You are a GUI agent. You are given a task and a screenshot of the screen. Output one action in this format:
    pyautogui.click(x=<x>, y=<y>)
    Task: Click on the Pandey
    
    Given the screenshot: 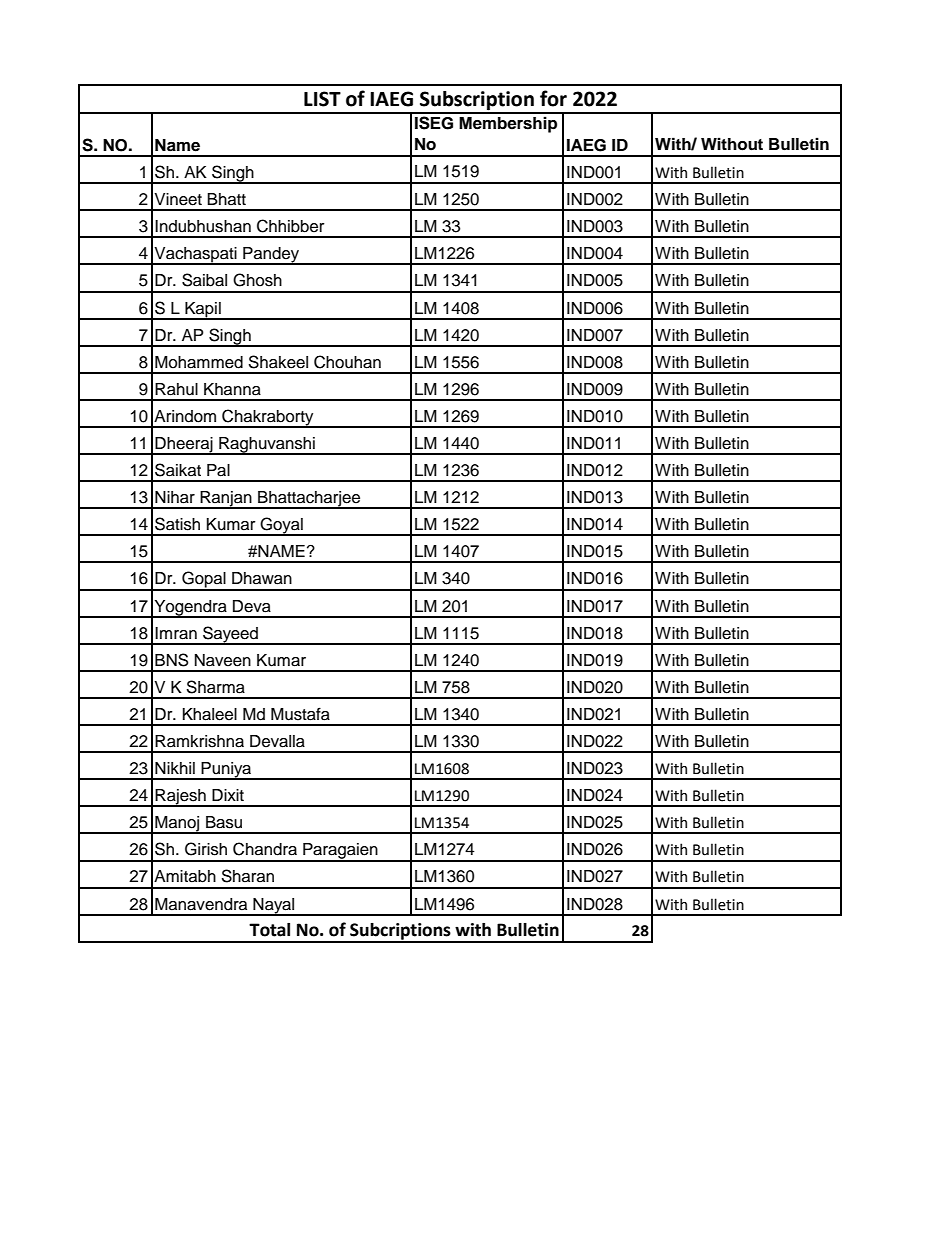 What is the action you would take?
    pyautogui.click(x=271, y=256)
